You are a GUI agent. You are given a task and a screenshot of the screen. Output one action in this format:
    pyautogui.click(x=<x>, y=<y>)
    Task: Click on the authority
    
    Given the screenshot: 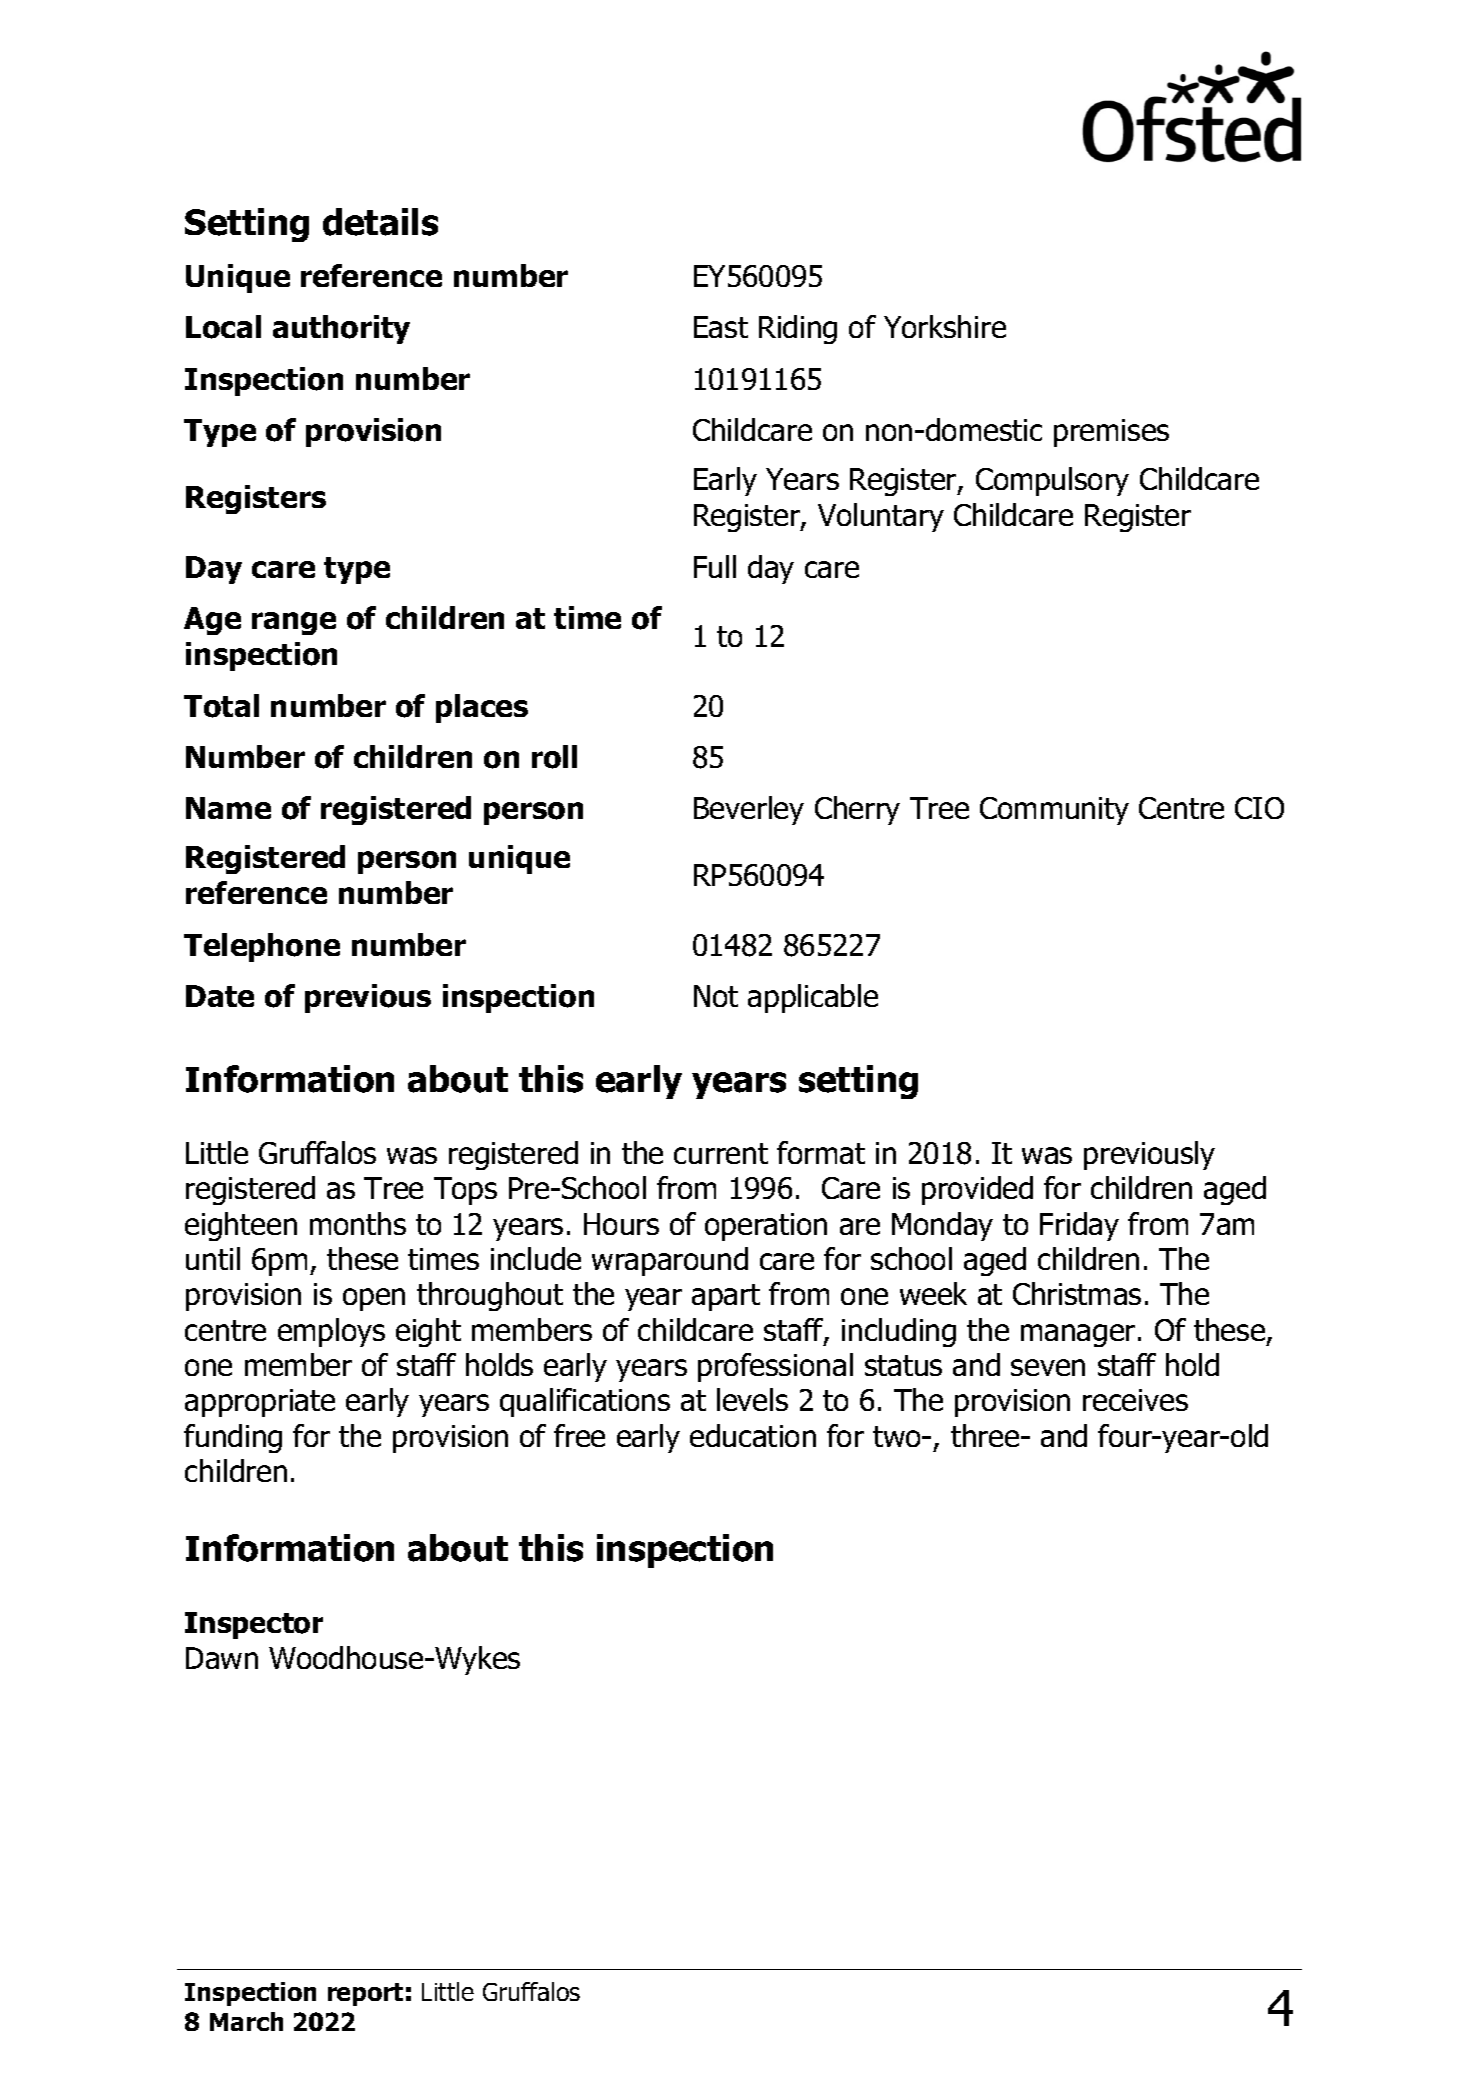 What is the action you would take?
    pyautogui.click(x=341, y=329)
